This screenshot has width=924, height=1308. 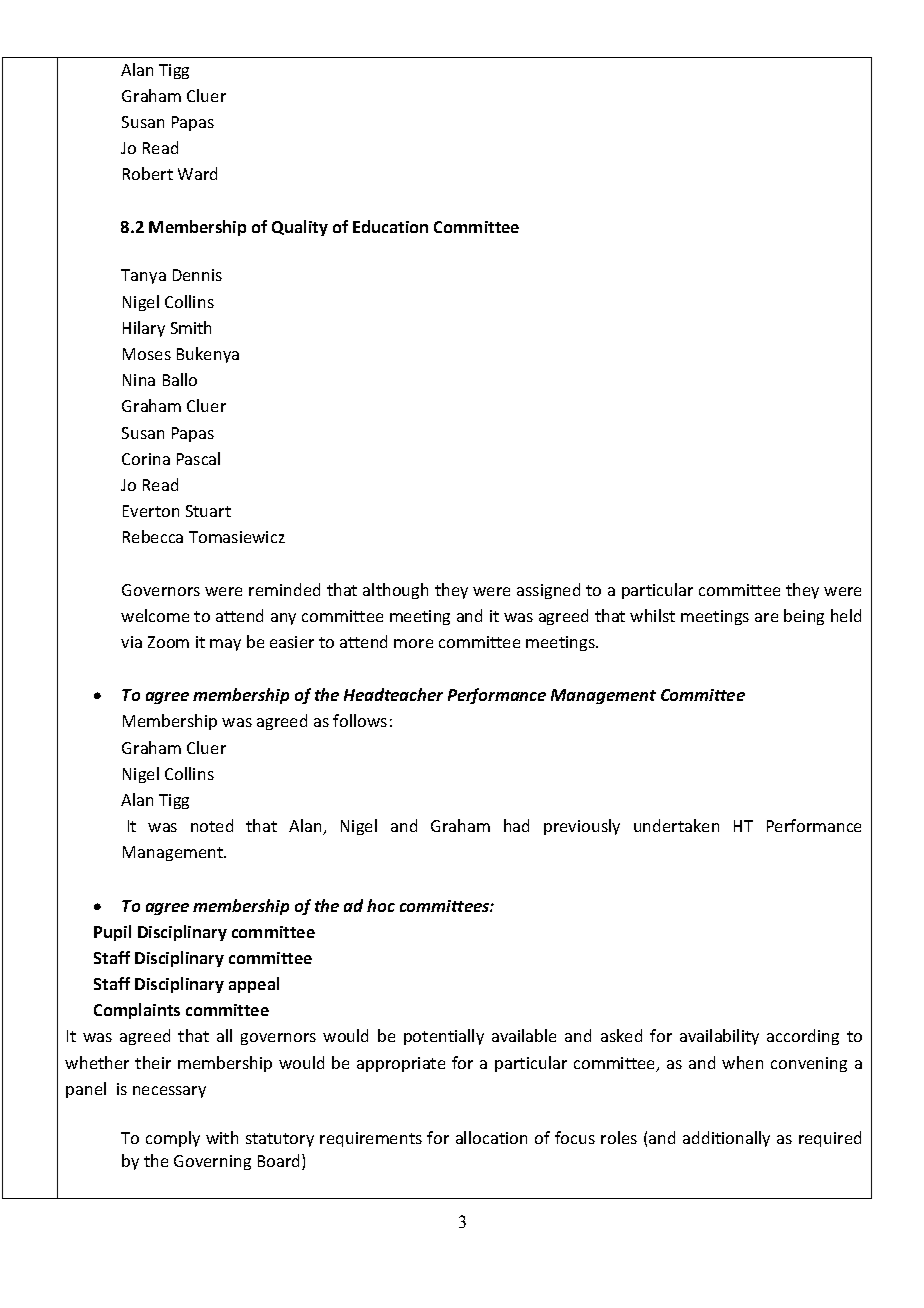 I want to click on comply, so click(x=173, y=1139).
